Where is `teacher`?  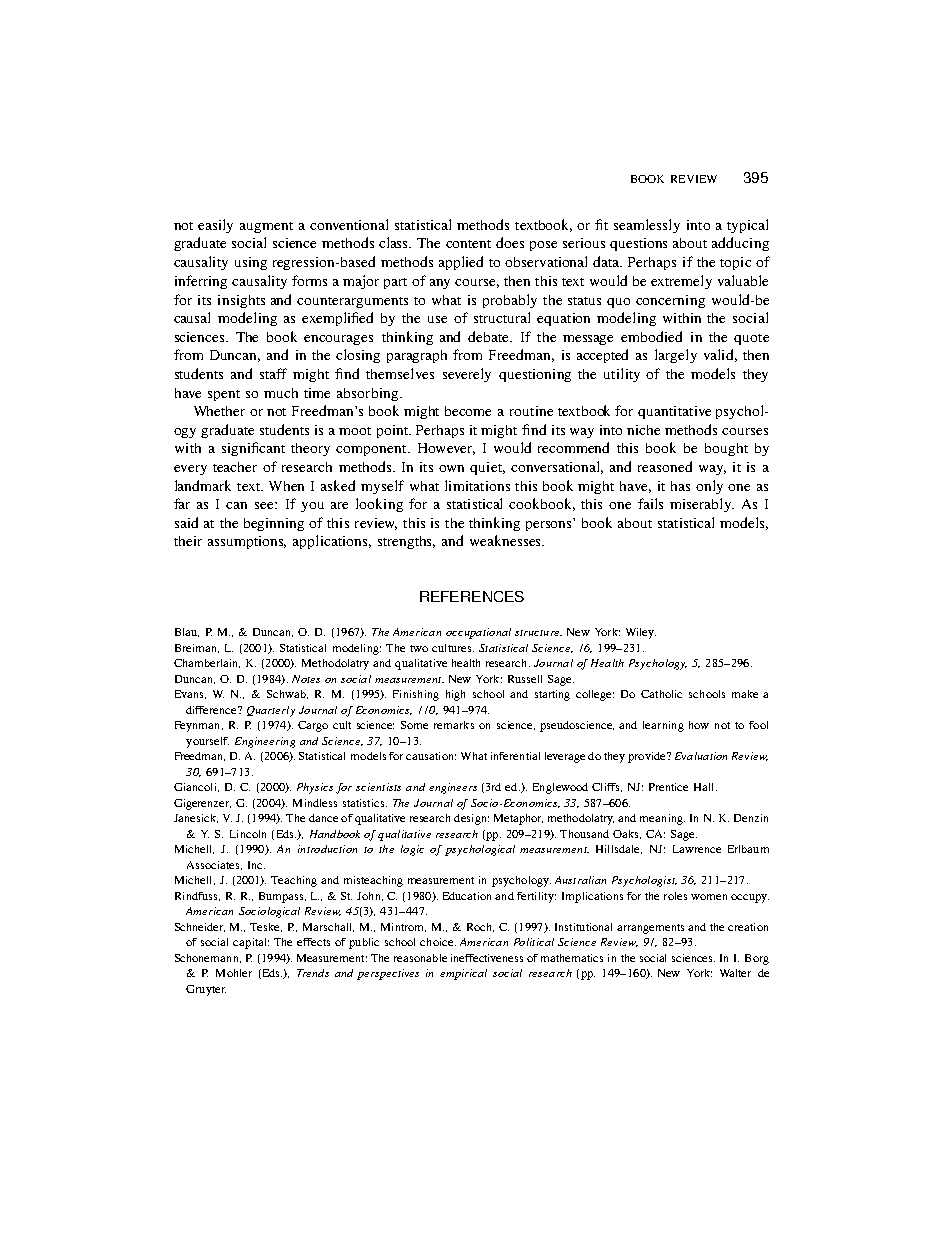
teacher is located at coordinates (235, 467).
